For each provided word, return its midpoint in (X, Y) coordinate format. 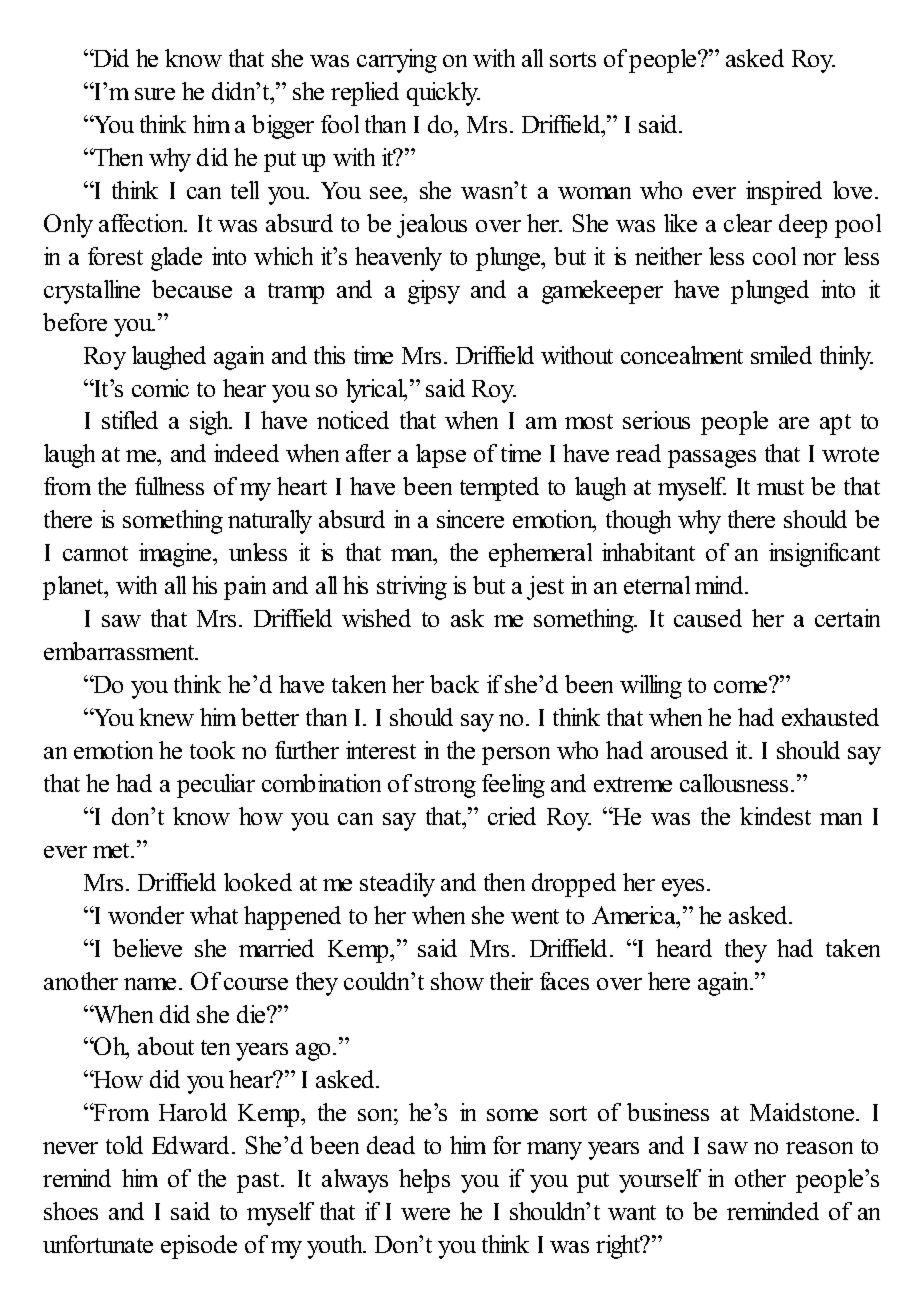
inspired (784, 193)
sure (155, 94)
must (780, 487)
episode (199, 1247)
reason (819, 1148)
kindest (775, 816)
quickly (443, 94)
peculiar (216, 786)
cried (512, 816)
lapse (441, 456)
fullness (169, 486)
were (425, 1214)
